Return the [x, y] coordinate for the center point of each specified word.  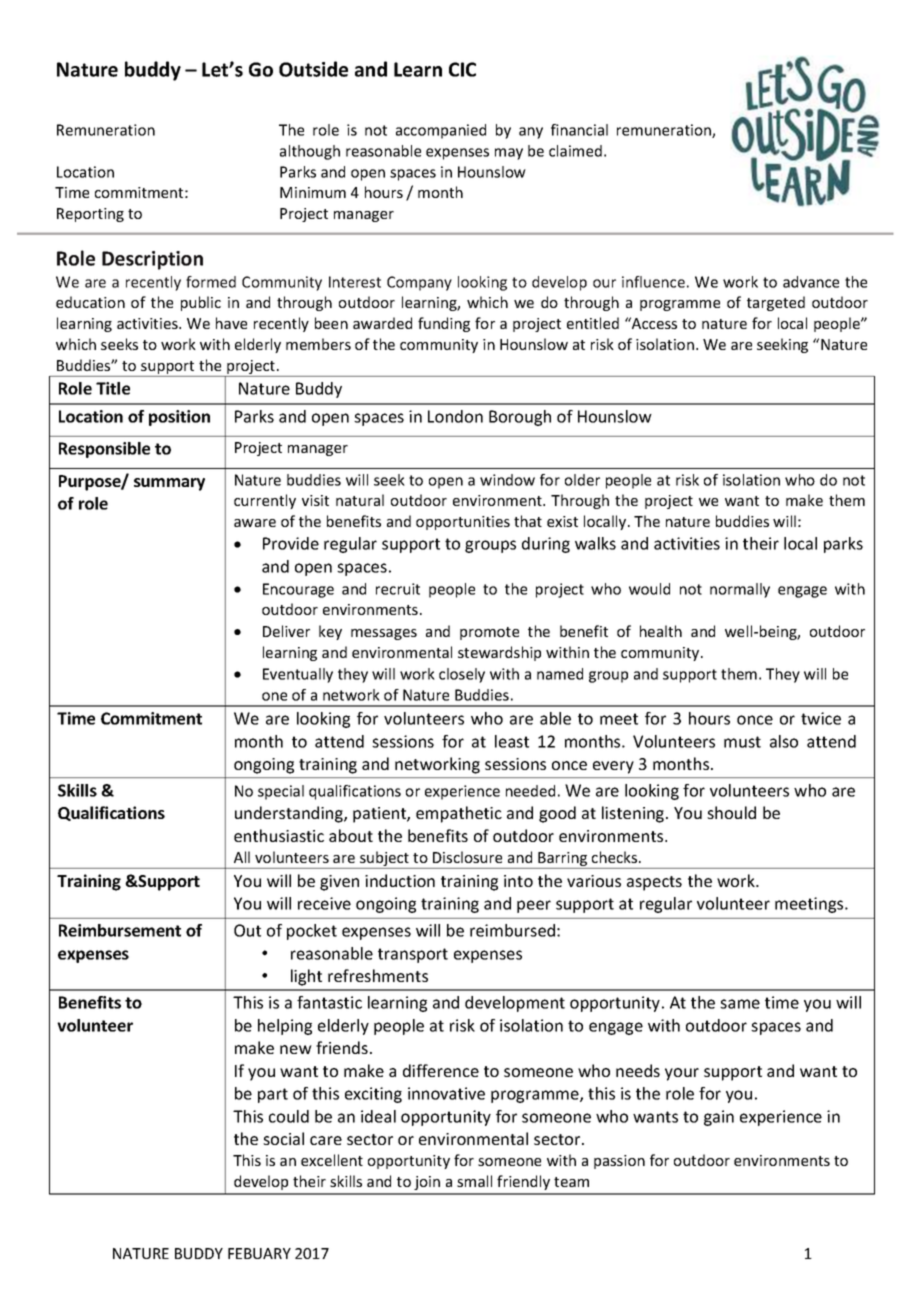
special [281, 792]
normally [740, 590]
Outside [313, 69]
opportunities [463, 523]
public [201, 303]
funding [444, 324]
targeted [776, 303]
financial [579, 130]
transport [413, 955]
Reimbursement [120, 930]
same [740, 1004]
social [283, 1138]
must [742, 742]
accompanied [441, 131]
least [512, 741]
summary [169, 484]
